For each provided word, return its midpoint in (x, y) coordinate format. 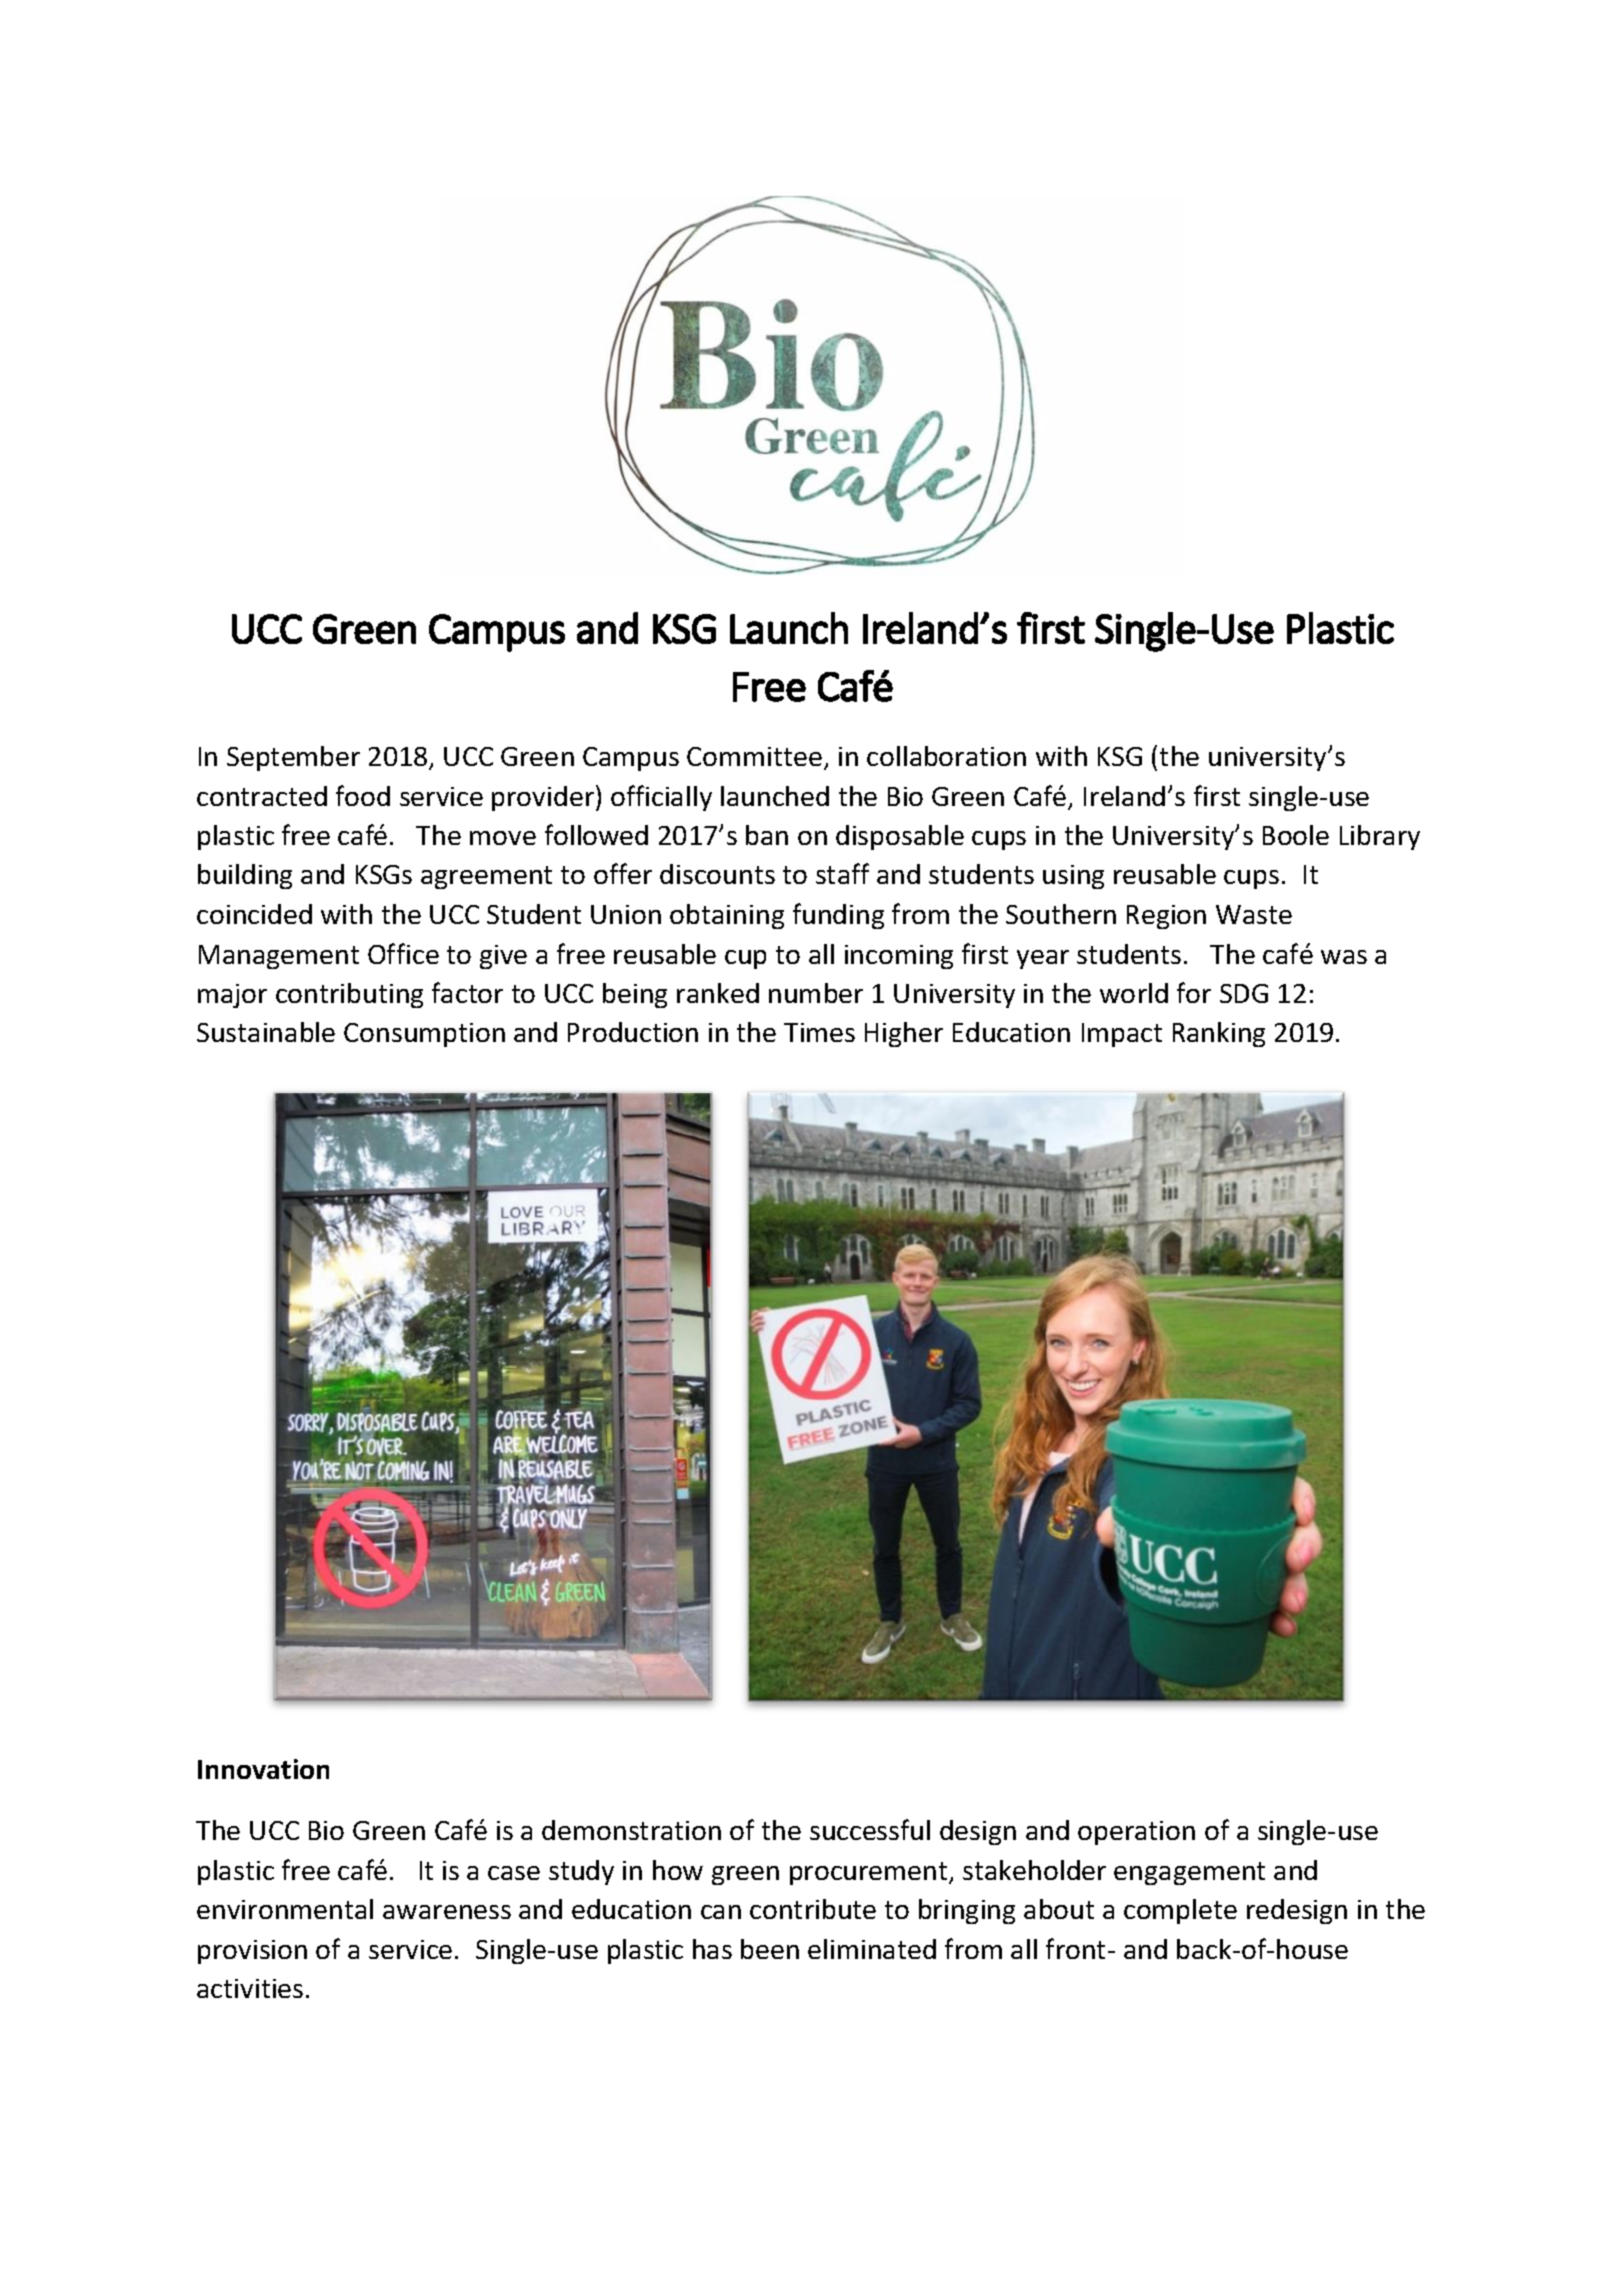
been (770, 1949)
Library (1380, 837)
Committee (754, 756)
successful (870, 1829)
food (363, 795)
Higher (904, 1034)
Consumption (424, 1035)
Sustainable (266, 1032)
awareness (447, 1912)
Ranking (1219, 1034)
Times (819, 1032)
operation (1136, 1833)
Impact (1122, 1035)
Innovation (263, 1769)
